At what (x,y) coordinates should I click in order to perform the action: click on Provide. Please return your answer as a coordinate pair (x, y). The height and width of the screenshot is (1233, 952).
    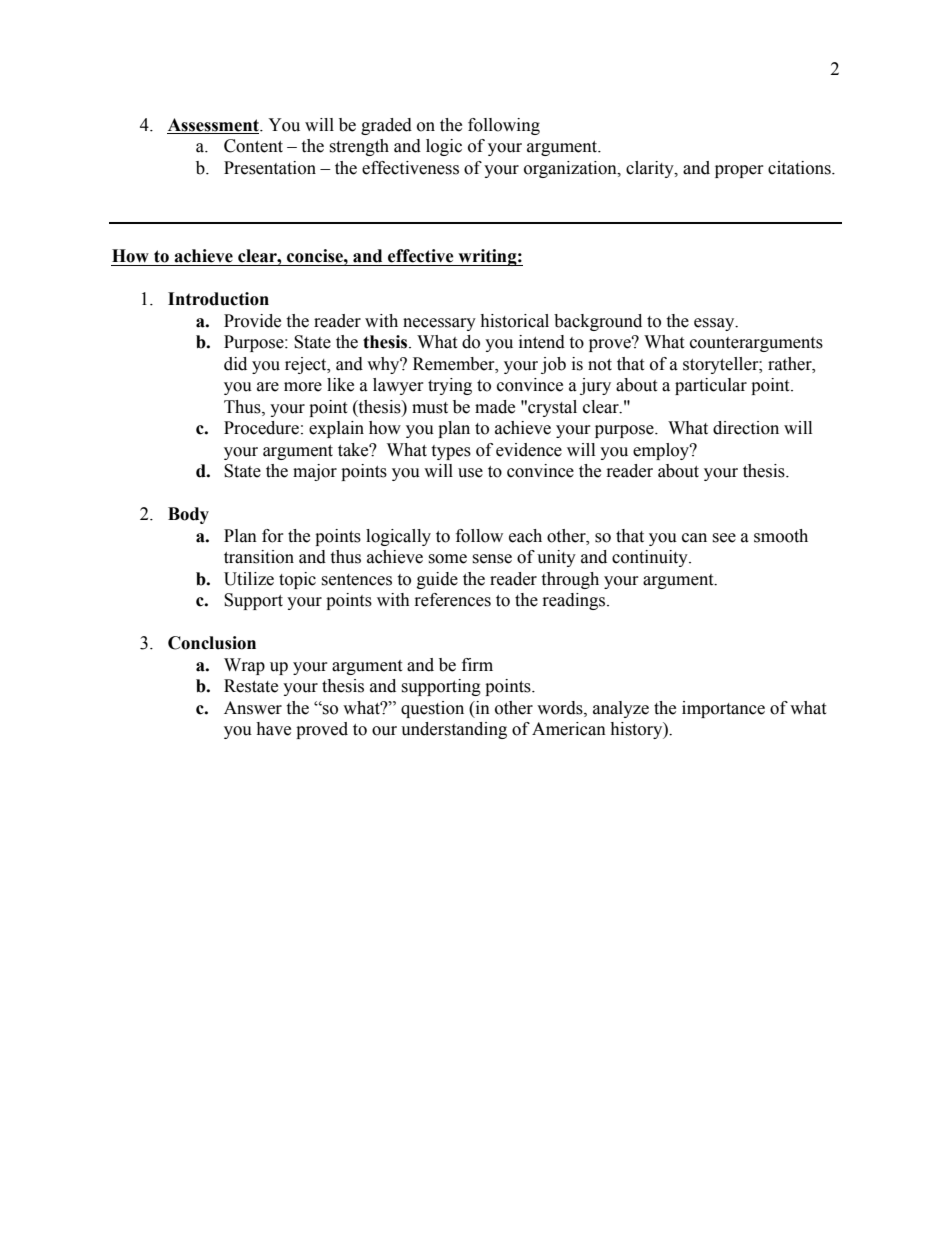
    Looking at the image, I should click on (252, 321).
